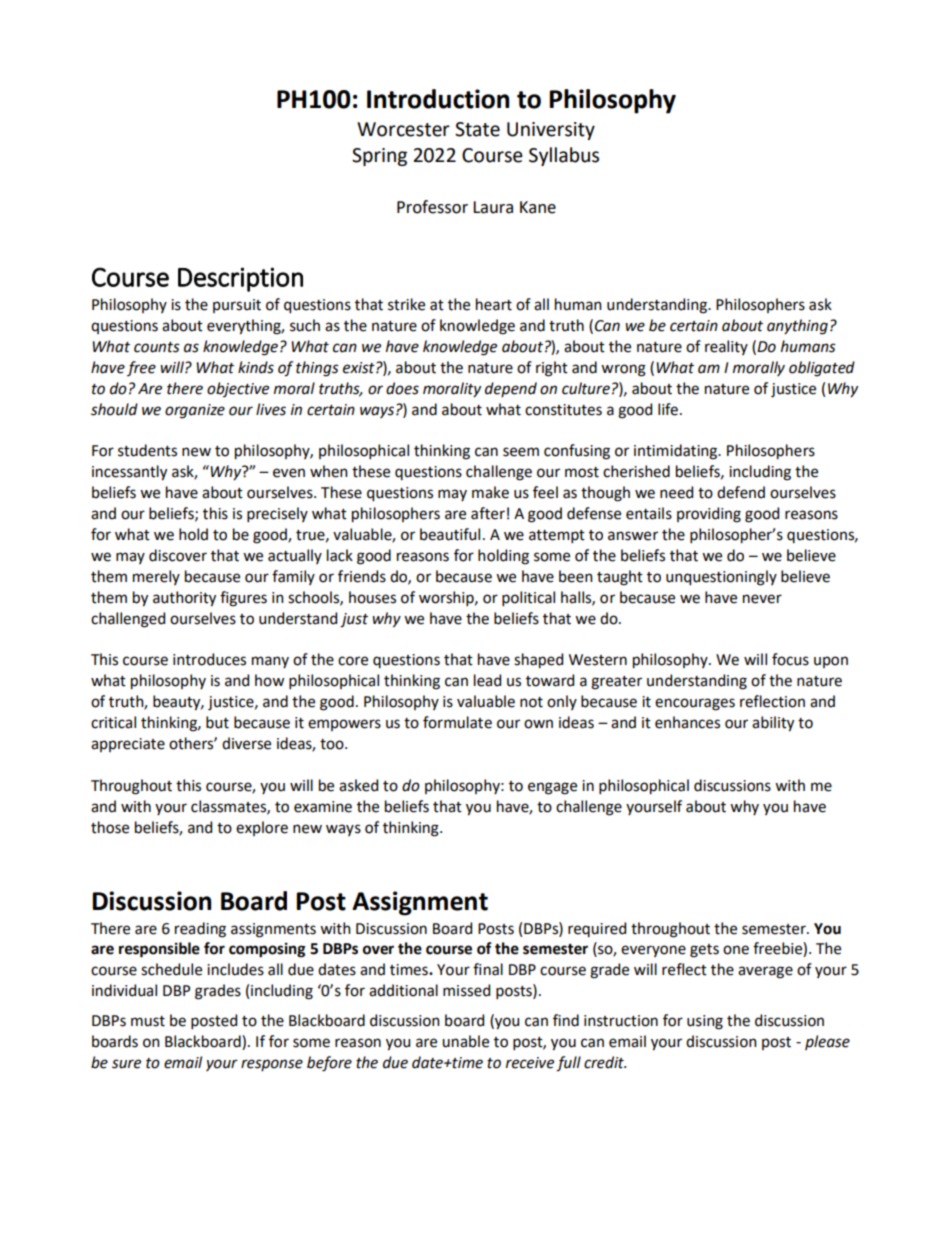 The height and width of the image is (1233, 952). What do you see at coordinates (379, 157) in the image?
I see `Spring` at bounding box center [379, 157].
